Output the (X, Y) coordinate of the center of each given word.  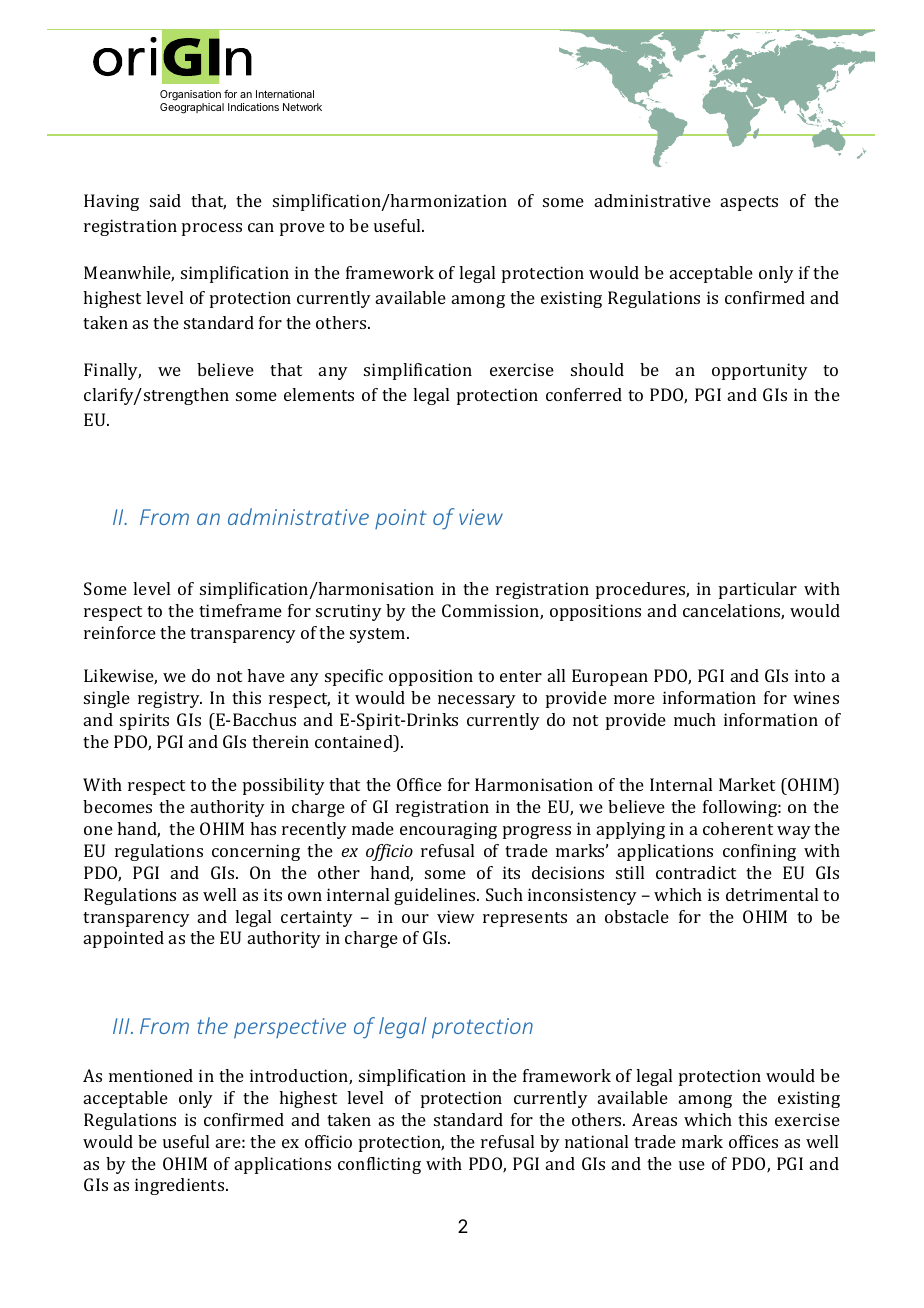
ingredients (181, 1186)
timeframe (240, 610)
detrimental (772, 894)
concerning (256, 852)
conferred (584, 394)
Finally (112, 371)
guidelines (436, 896)
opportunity (760, 371)
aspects (749, 203)
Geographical (192, 108)
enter (521, 676)
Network (302, 107)
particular (758, 590)
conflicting (379, 1165)
